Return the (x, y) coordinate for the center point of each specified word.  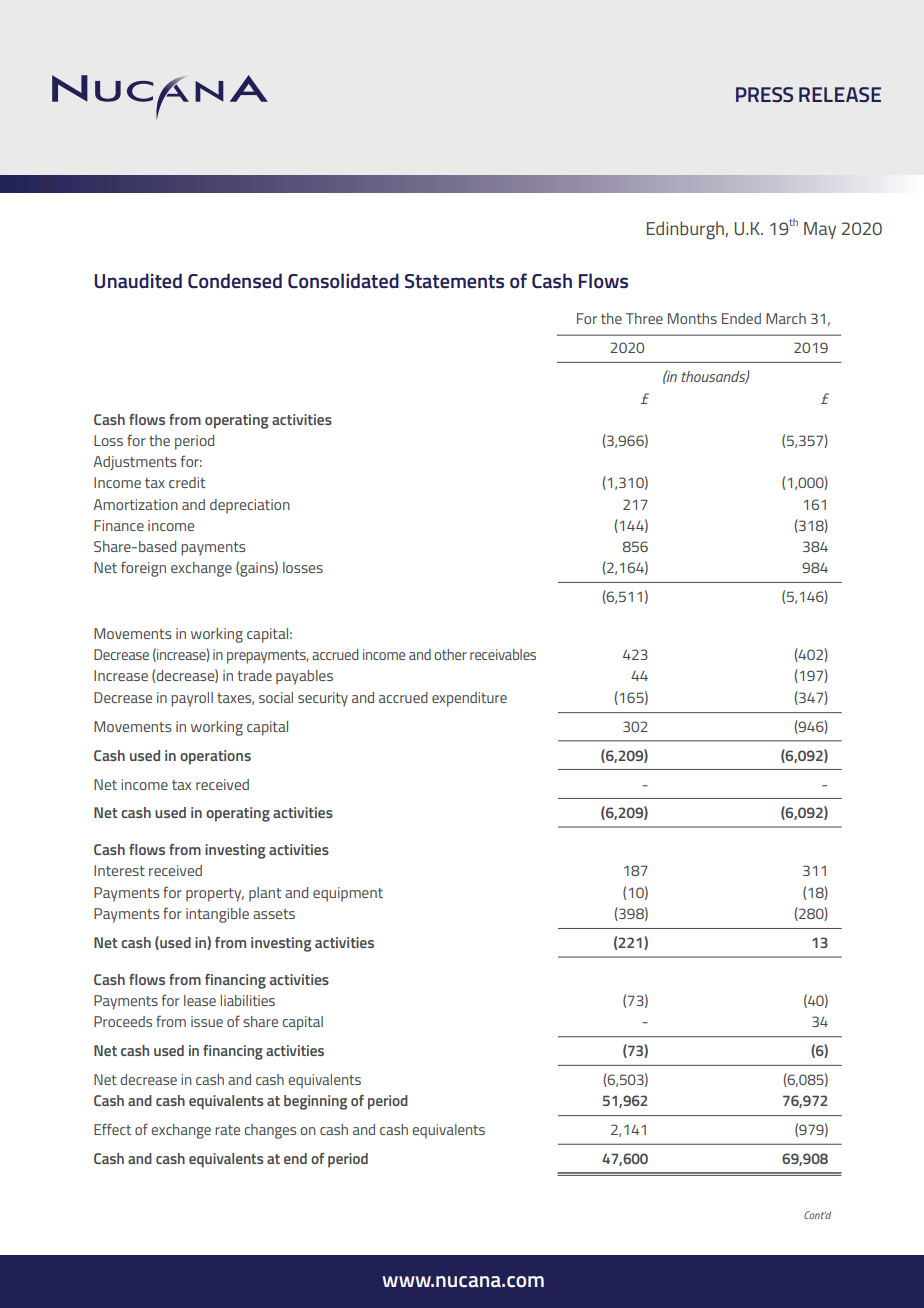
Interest (119, 870)
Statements (454, 281)
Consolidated (343, 280)
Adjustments (135, 463)
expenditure (469, 699)
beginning (315, 1102)
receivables (503, 654)
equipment (348, 894)
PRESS (764, 94)
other (450, 654)
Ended (741, 318)
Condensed (235, 280)
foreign (143, 569)
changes (270, 1131)
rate (227, 1130)
